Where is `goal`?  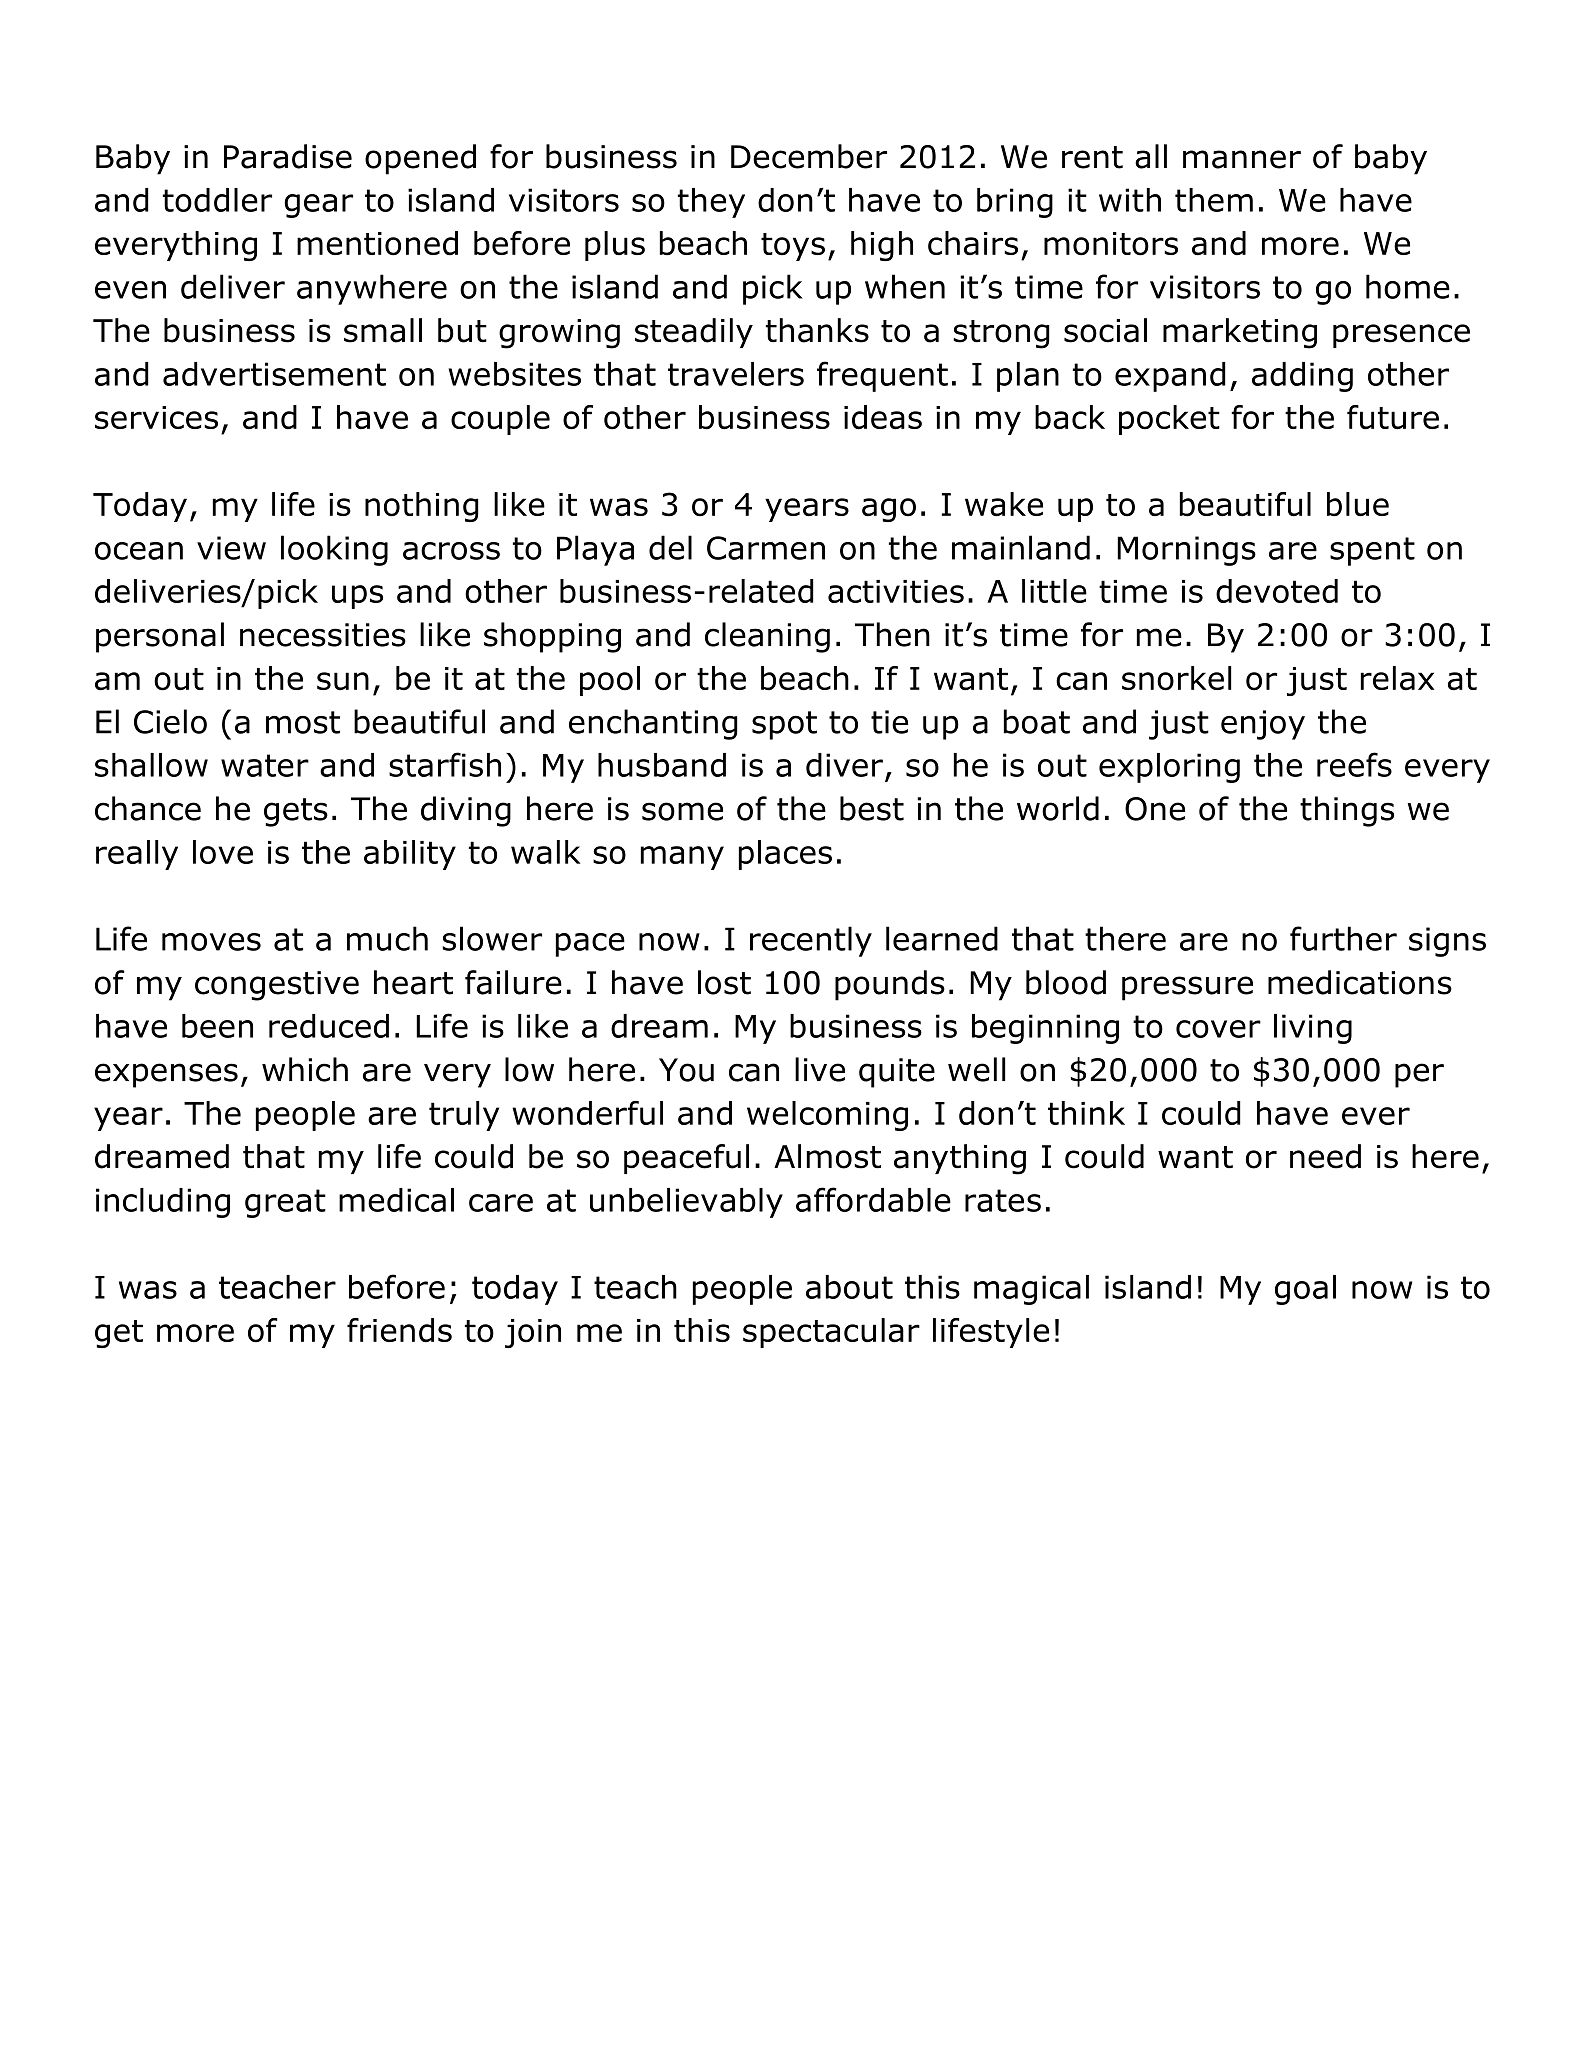
goal is located at coordinates (1305, 1290).
